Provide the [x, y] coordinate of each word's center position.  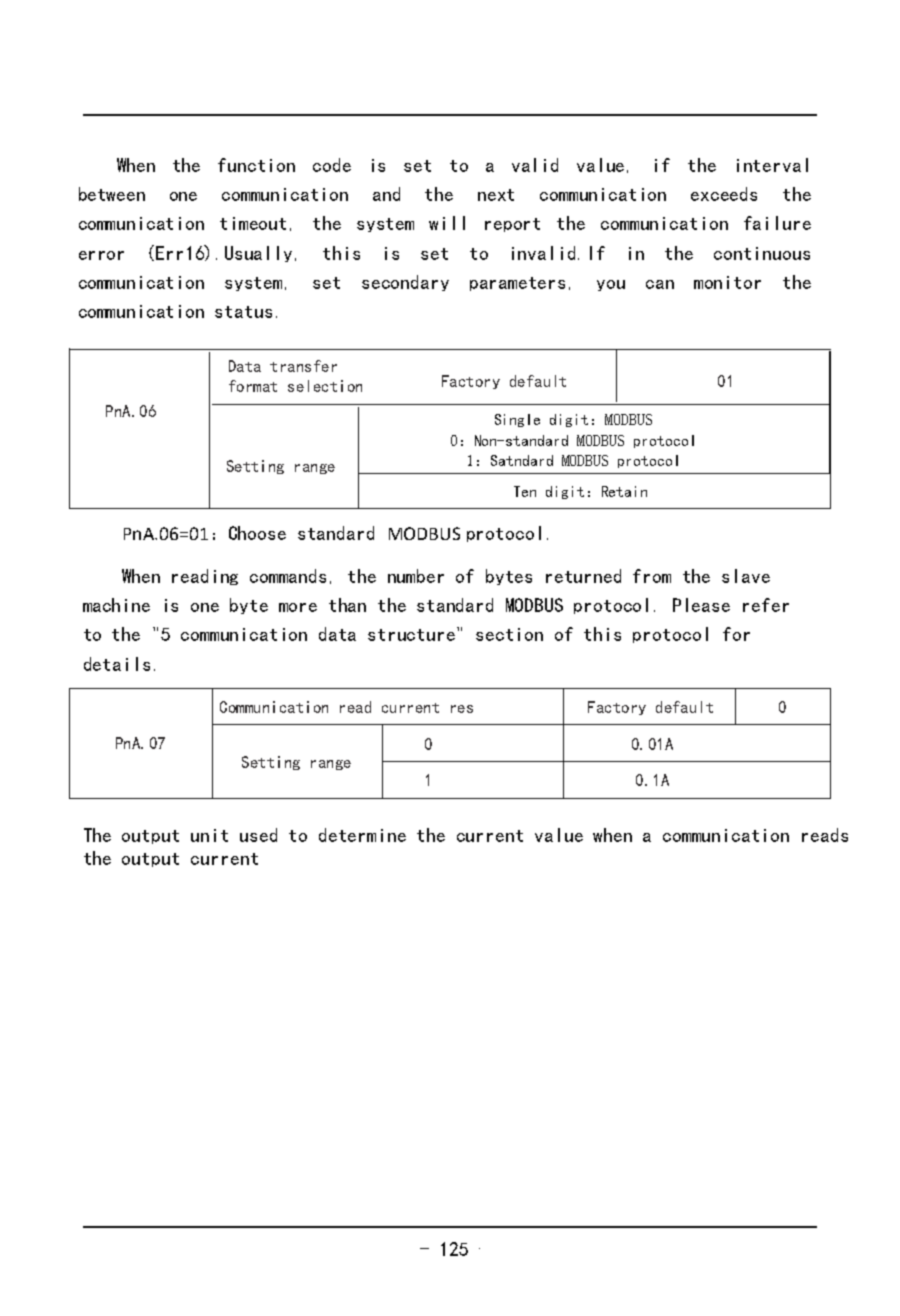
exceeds [724, 194]
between [112, 194]
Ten [525, 491]
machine [116, 605]
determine [362, 835]
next [496, 195]
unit [209, 835]
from [652, 576]
